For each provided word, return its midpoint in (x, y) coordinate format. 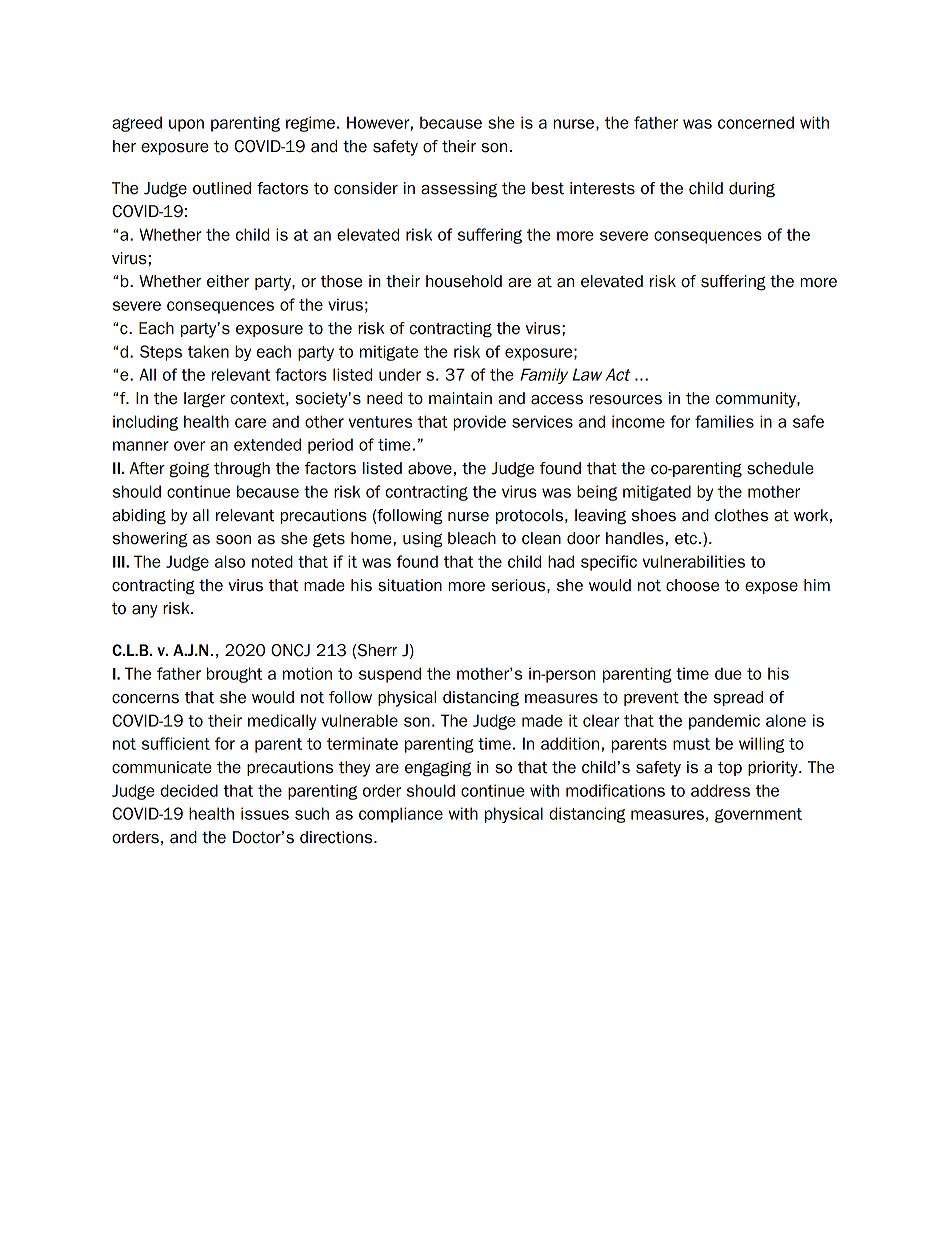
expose (771, 588)
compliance (401, 815)
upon (186, 125)
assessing (459, 190)
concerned (756, 122)
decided (189, 790)
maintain (460, 398)
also (230, 561)
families (724, 421)
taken (208, 351)
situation (410, 585)
